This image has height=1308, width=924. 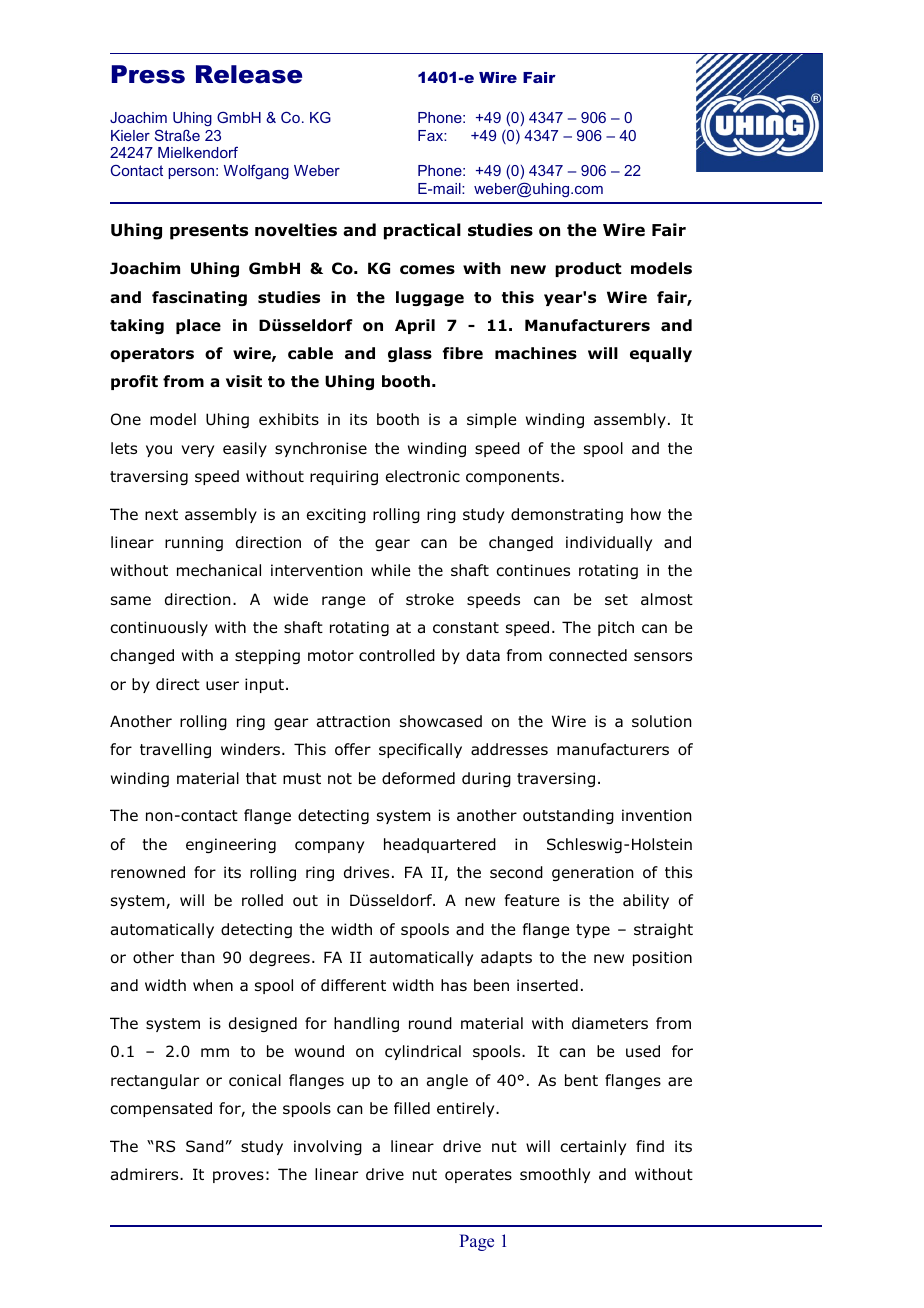 What do you see at coordinates (213, 985) in the image?
I see `when` at bounding box center [213, 985].
